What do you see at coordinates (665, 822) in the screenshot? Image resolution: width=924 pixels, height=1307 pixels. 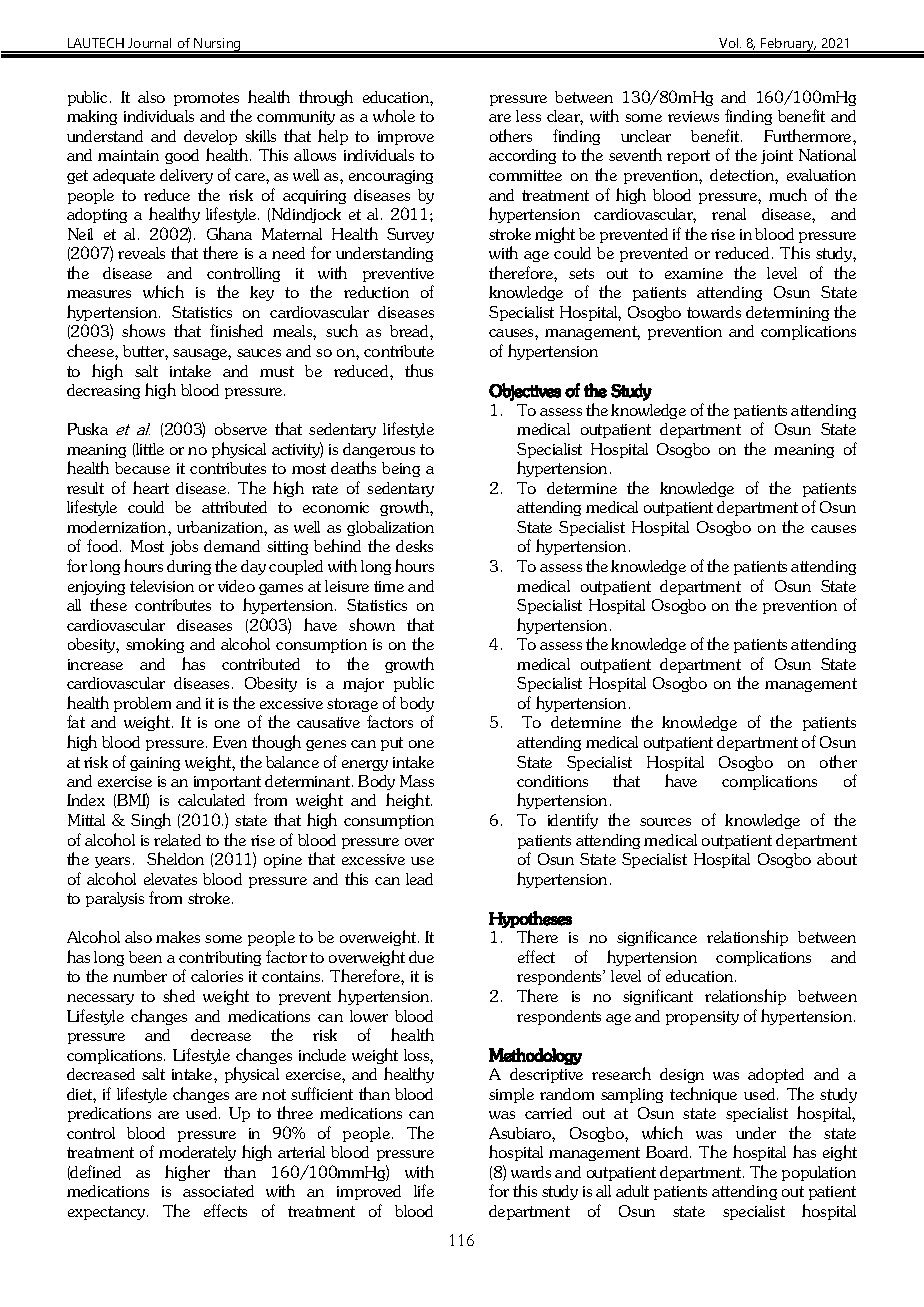 I see `sources` at bounding box center [665, 822].
